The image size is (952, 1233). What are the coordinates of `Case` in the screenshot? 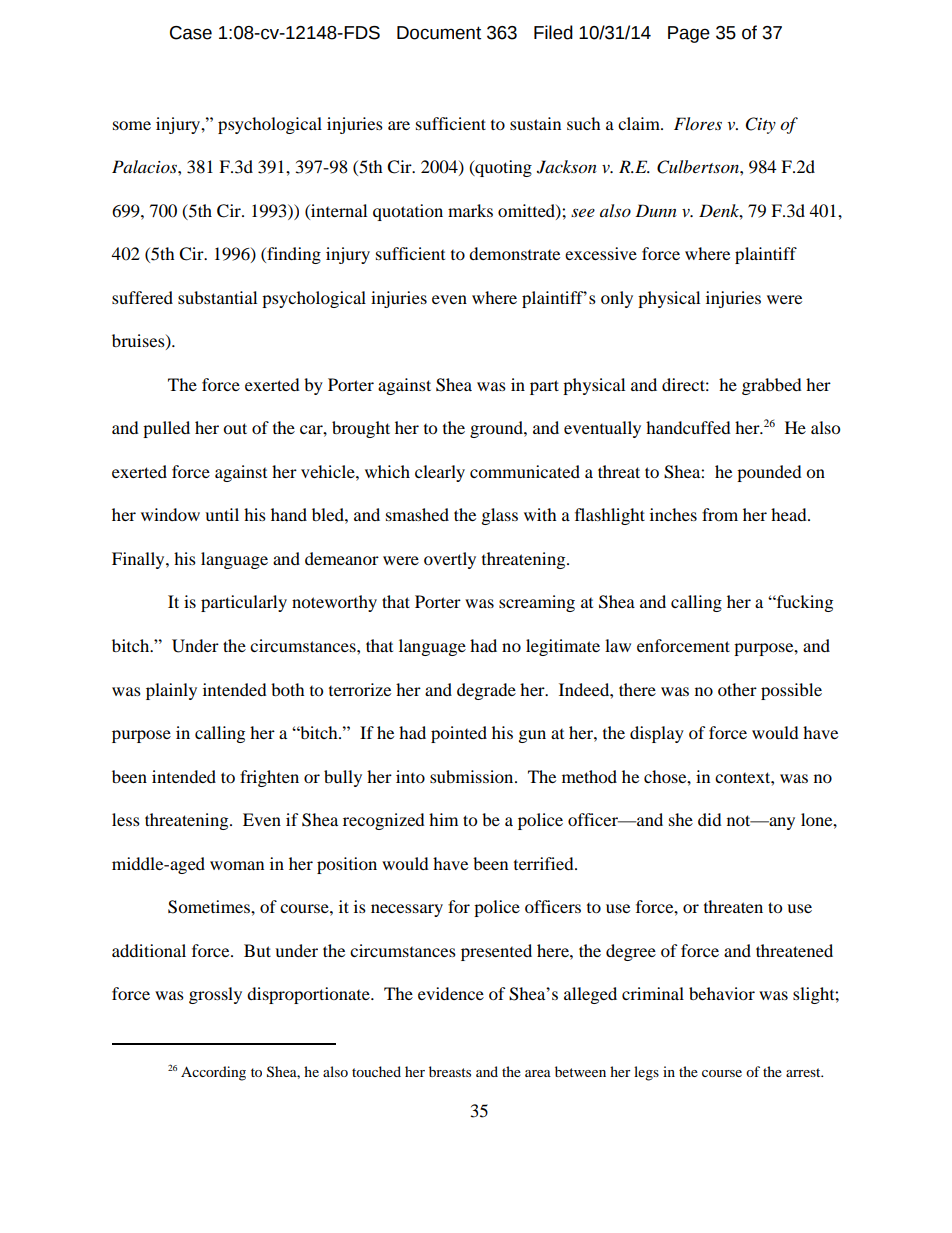 It's located at (191, 33).
